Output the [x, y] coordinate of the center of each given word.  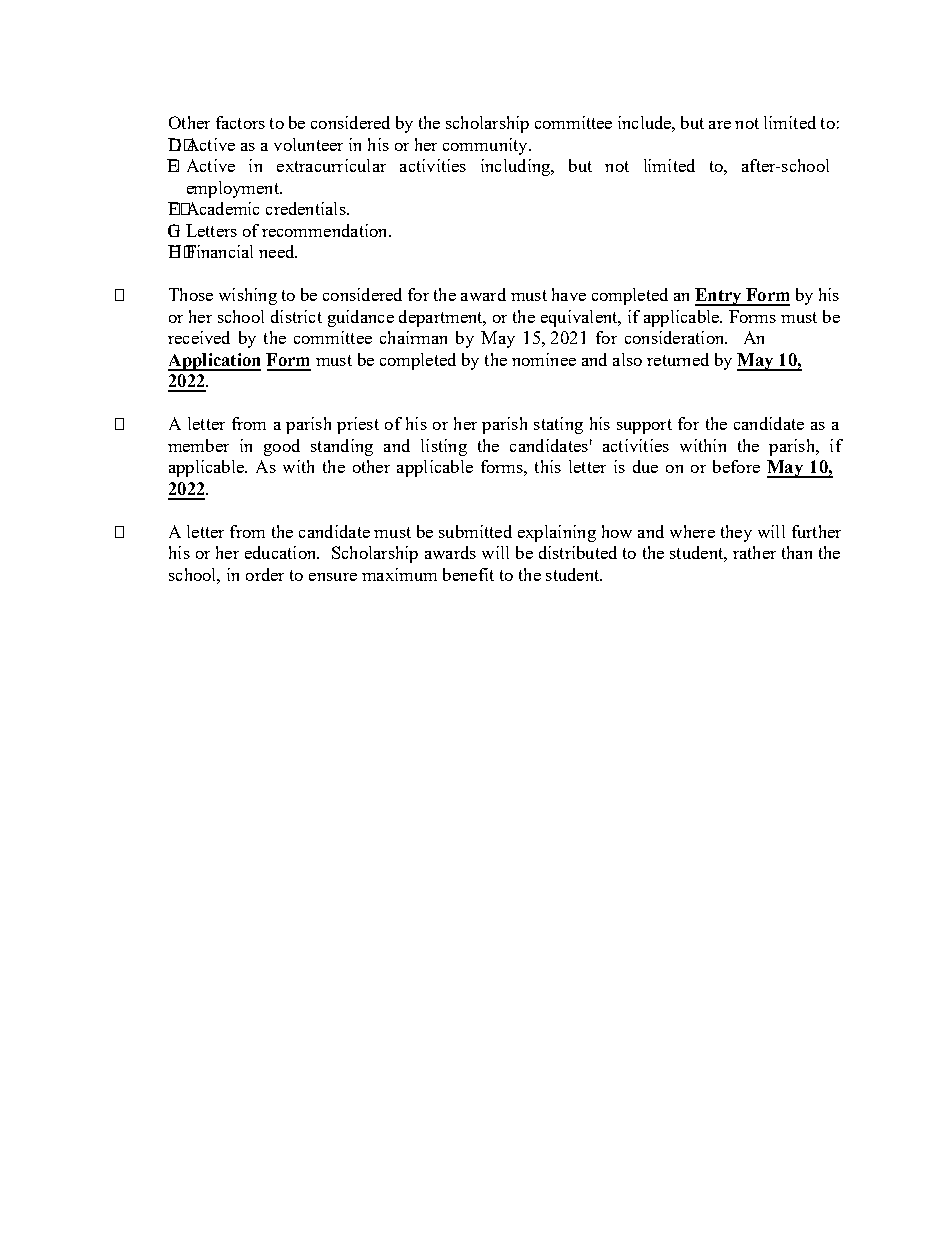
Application [214, 362]
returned [678, 359]
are [720, 125]
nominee [544, 359]
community [486, 146]
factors [240, 122]
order [265, 574]
